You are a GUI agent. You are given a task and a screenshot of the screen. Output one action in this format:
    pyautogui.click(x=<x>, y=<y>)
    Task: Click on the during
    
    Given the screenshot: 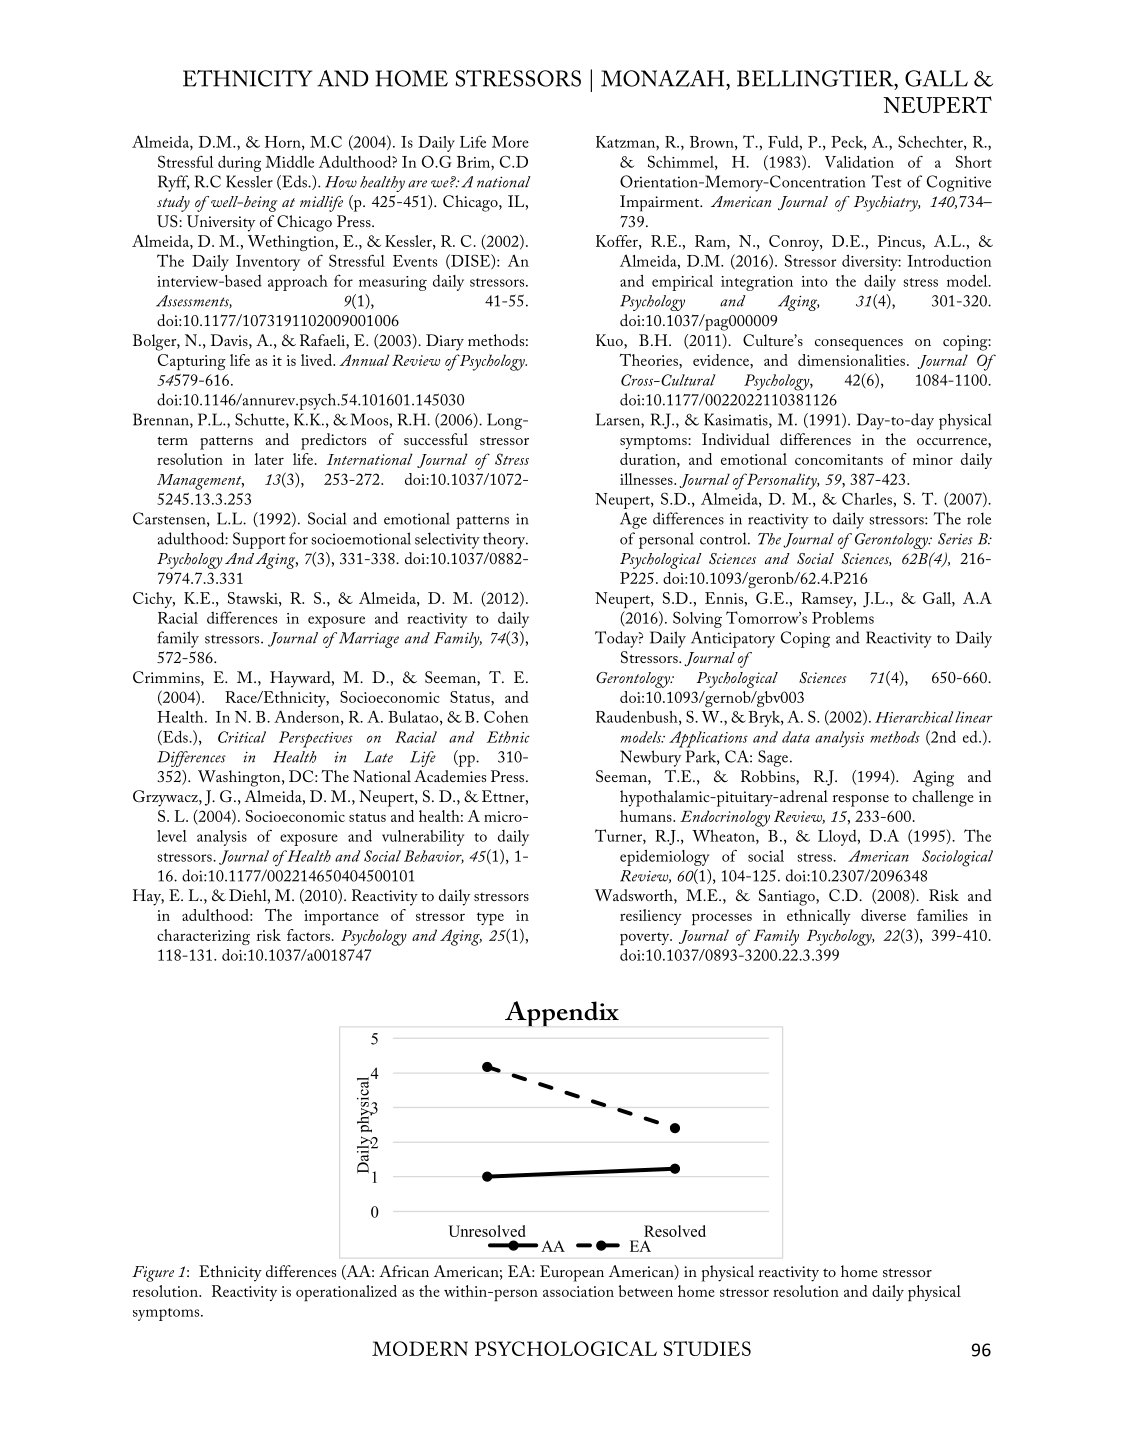 What is the action you would take?
    pyautogui.click(x=239, y=163)
